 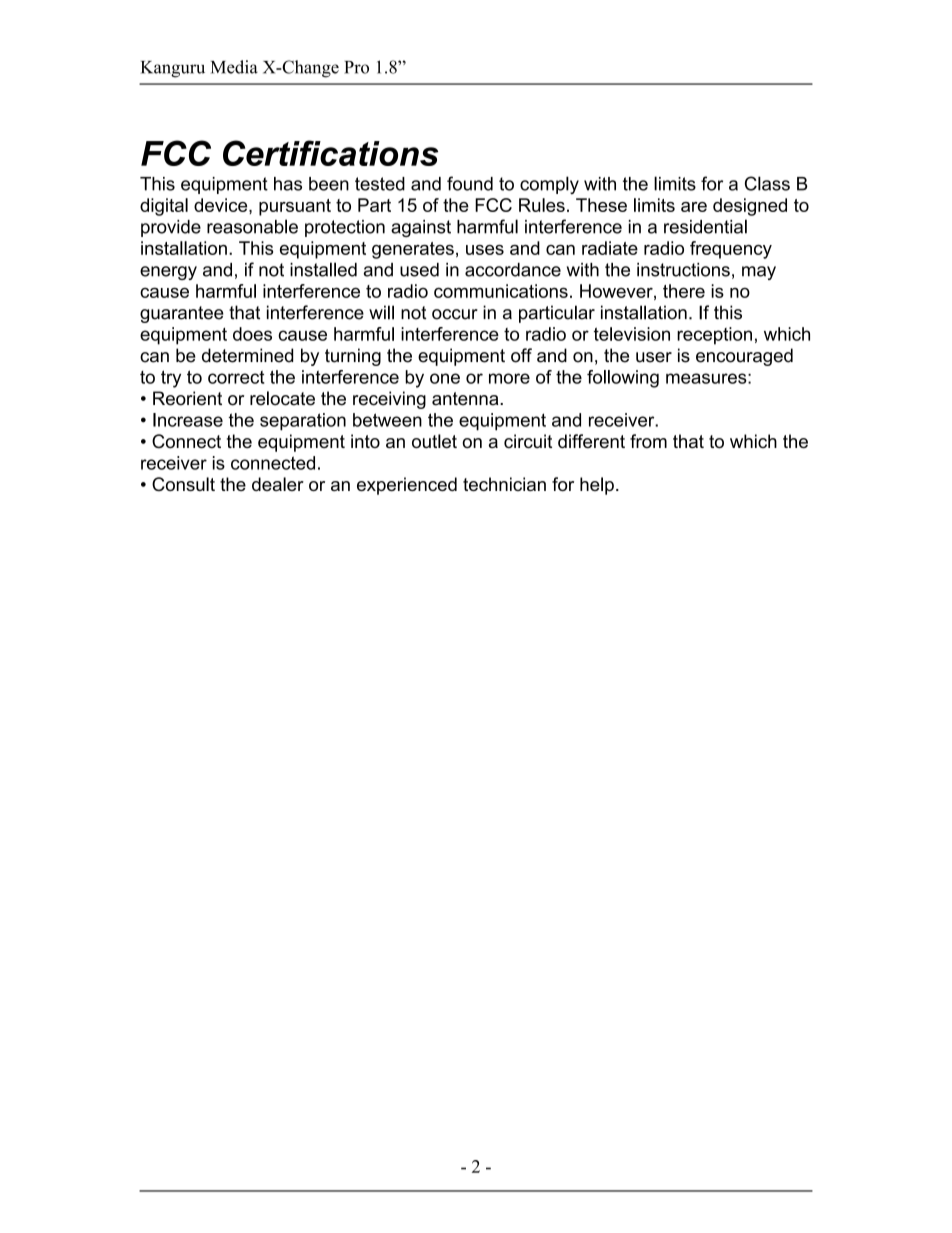 What do you see at coordinates (182, 314) in the screenshot?
I see `guarantee` at bounding box center [182, 314].
